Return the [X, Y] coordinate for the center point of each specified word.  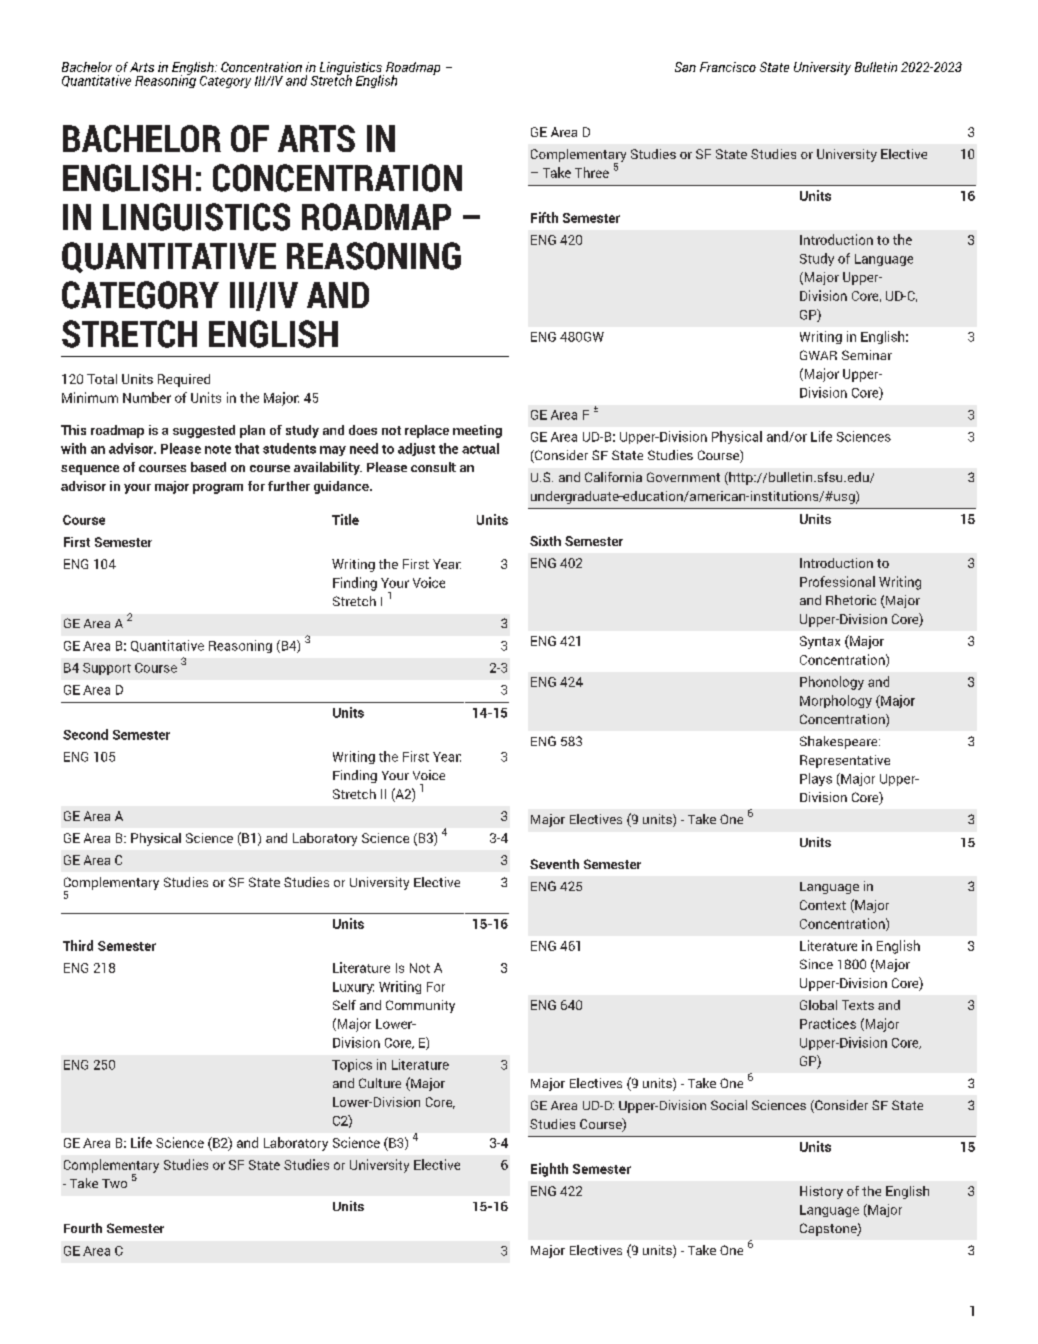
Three [592, 172]
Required [184, 380]
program [218, 489]
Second [85, 734]
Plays [816, 779]
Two [114, 1183]
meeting [477, 431]
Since [816, 964]
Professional [837, 581]
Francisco [728, 67]
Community [420, 1006]
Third [78, 945]
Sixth [545, 541]
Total [102, 379]
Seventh [554, 864]
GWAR [818, 355]
